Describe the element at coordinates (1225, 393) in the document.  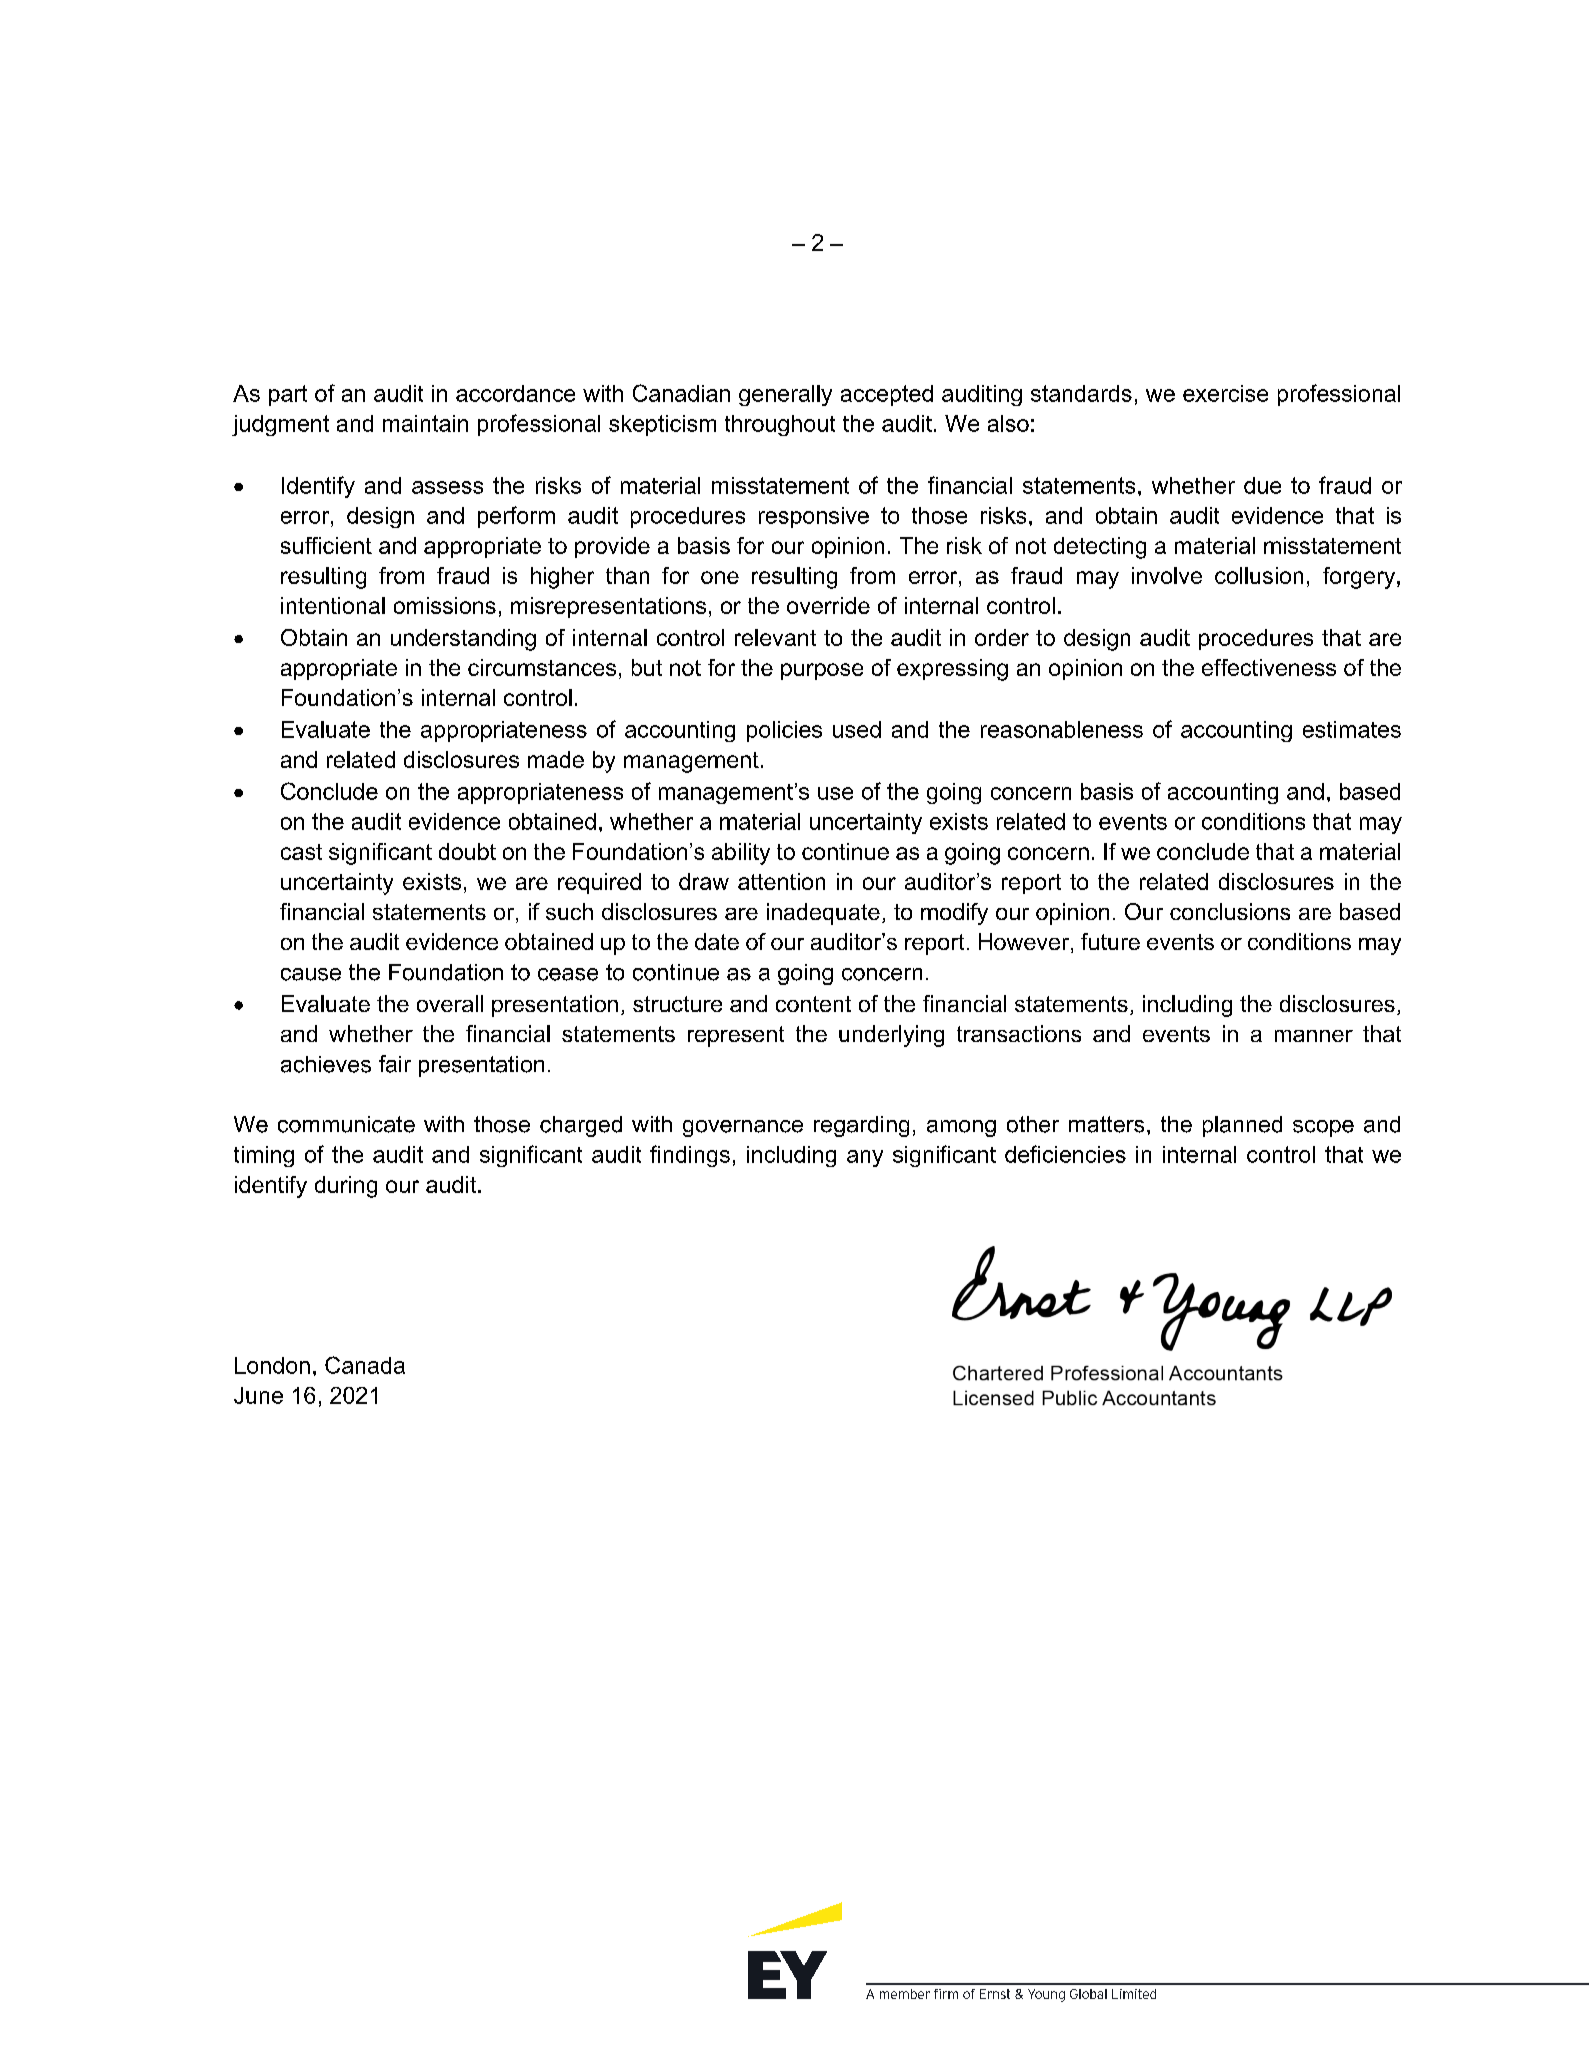
I see `exercise` at that location.
